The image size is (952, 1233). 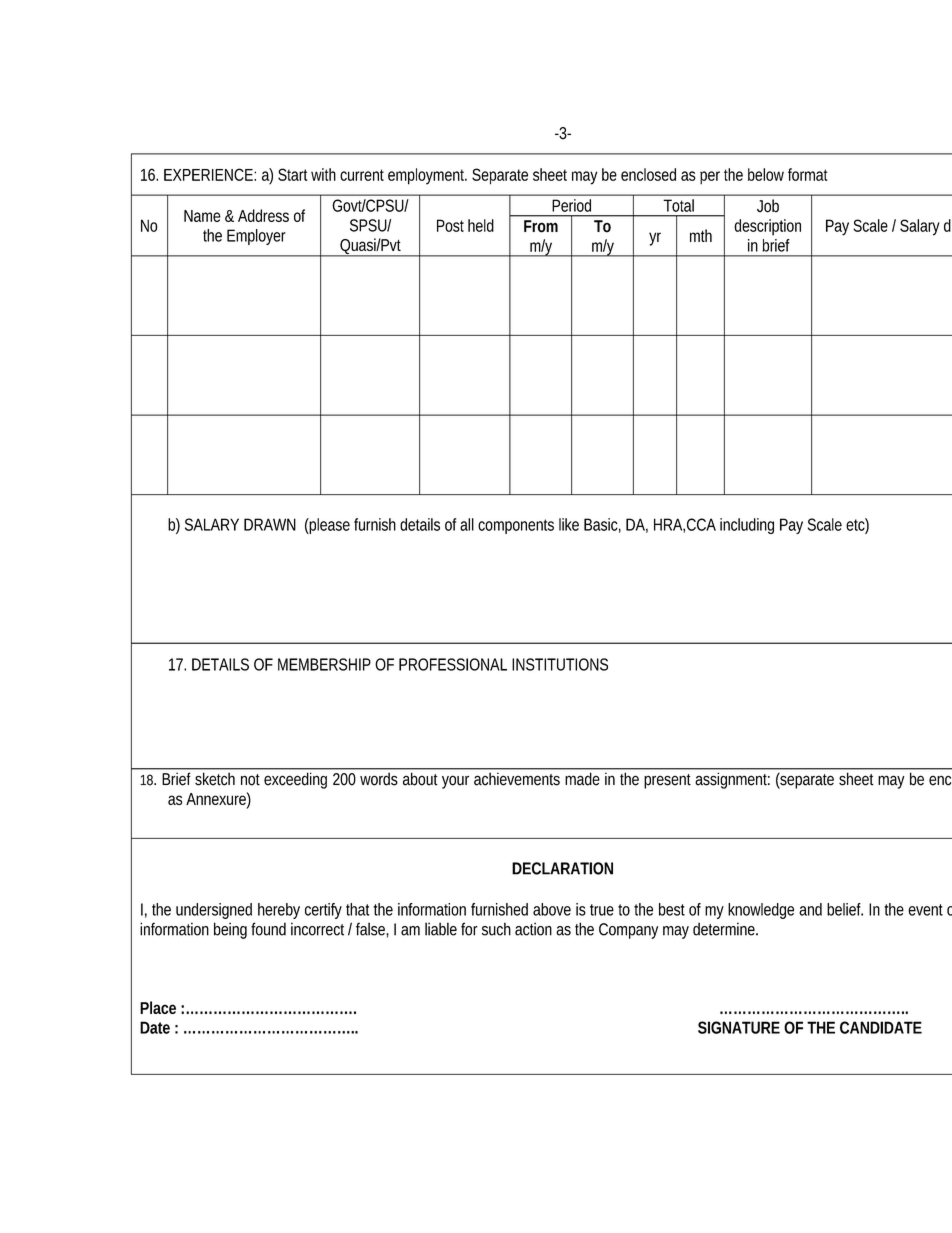 I want to click on Place, so click(x=158, y=1007).
